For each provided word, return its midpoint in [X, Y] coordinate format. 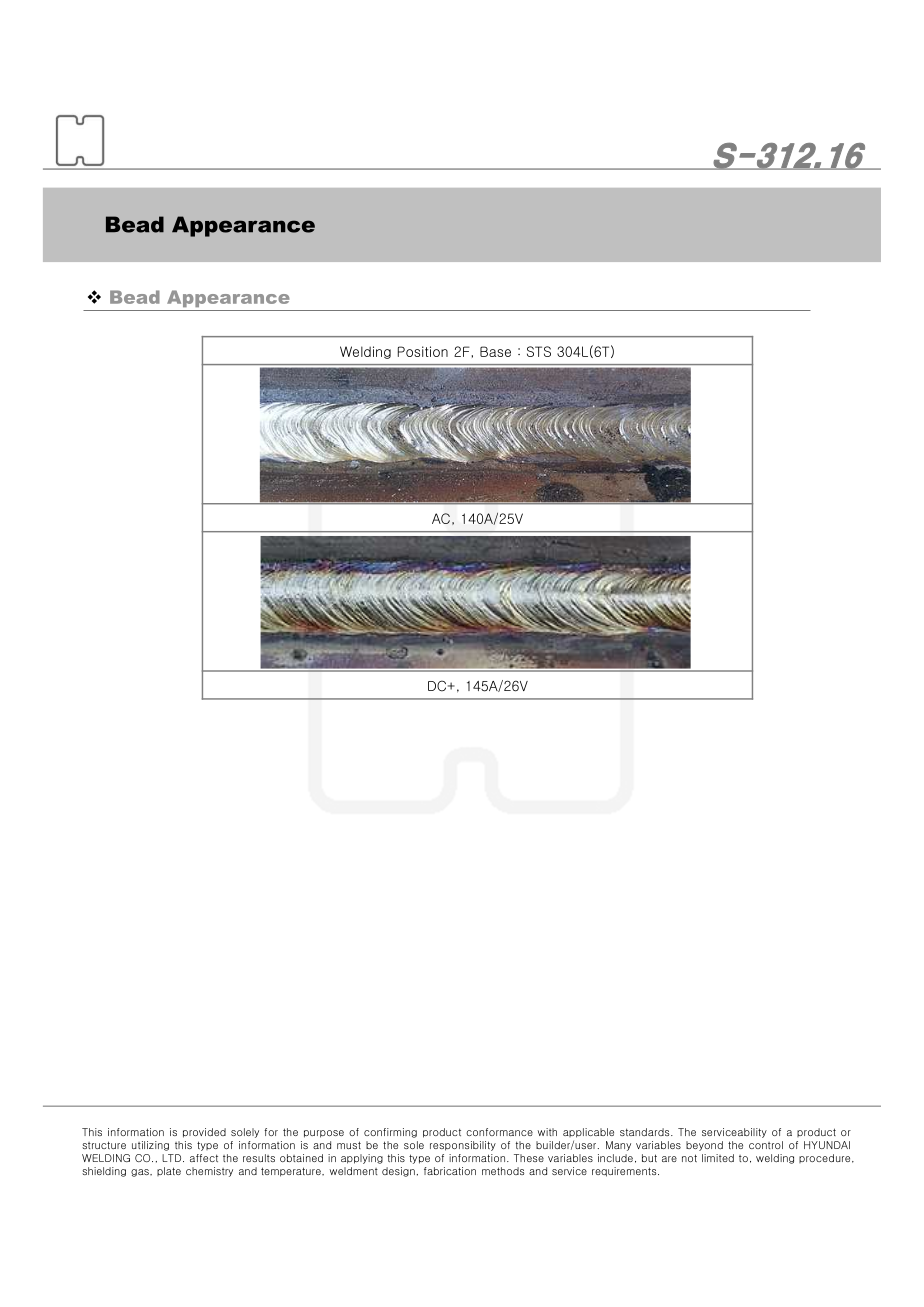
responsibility [463, 1146]
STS [539, 351]
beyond [704, 1146]
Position [423, 351]
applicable [588, 1133]
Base [495, 351]
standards [646, 1132]
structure [104, 1145]
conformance [499, 1132]
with [547, 1132]
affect [204, 1158]
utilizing [150, 1146]
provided [204, 1133]
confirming [390, 1133]
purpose [324, 1134]
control [766, 1145]
